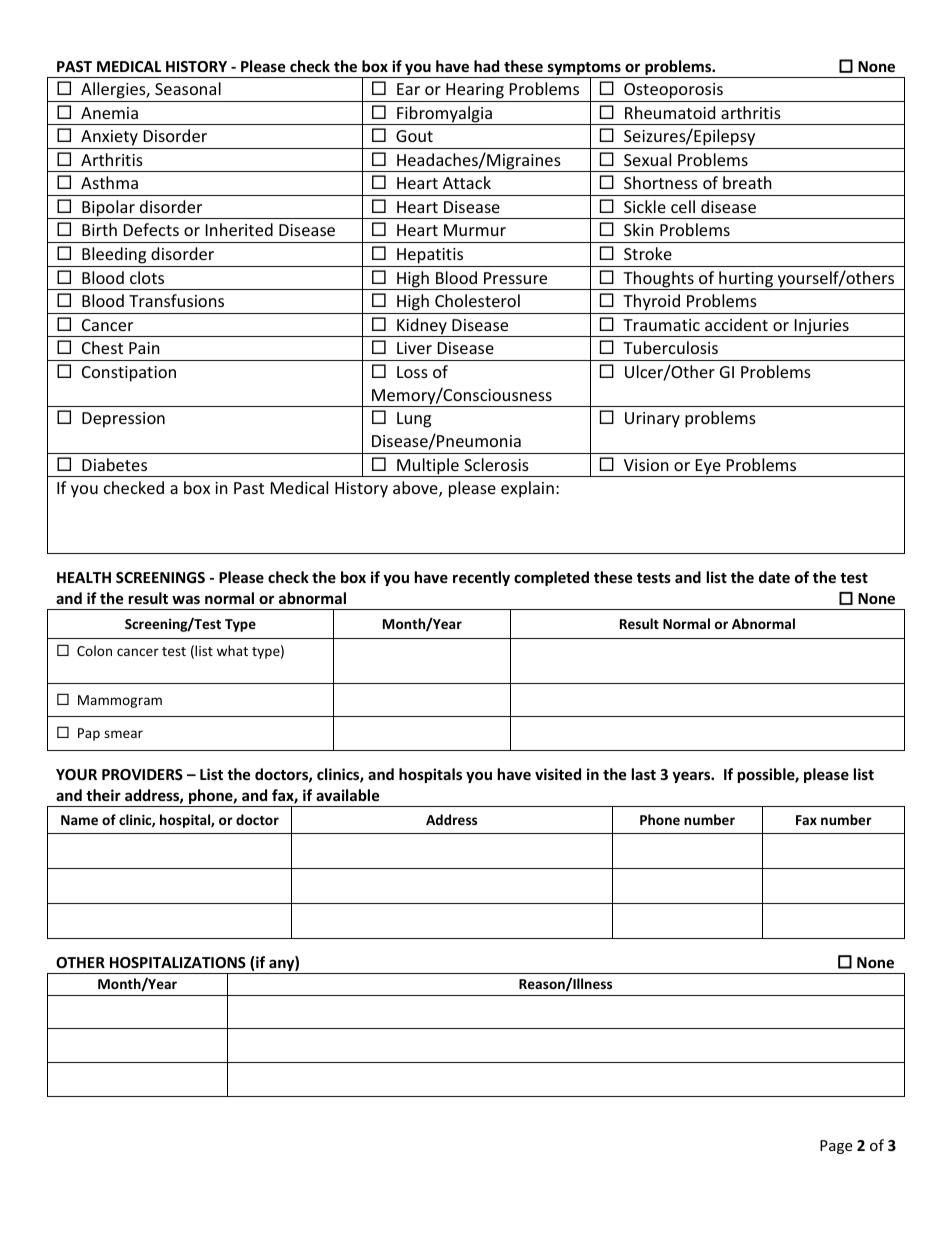 This page has height=1233, width=952. What do you see at coordinates (79, 820) in the page?
I see `Name` at bounding box center [79, 820].
